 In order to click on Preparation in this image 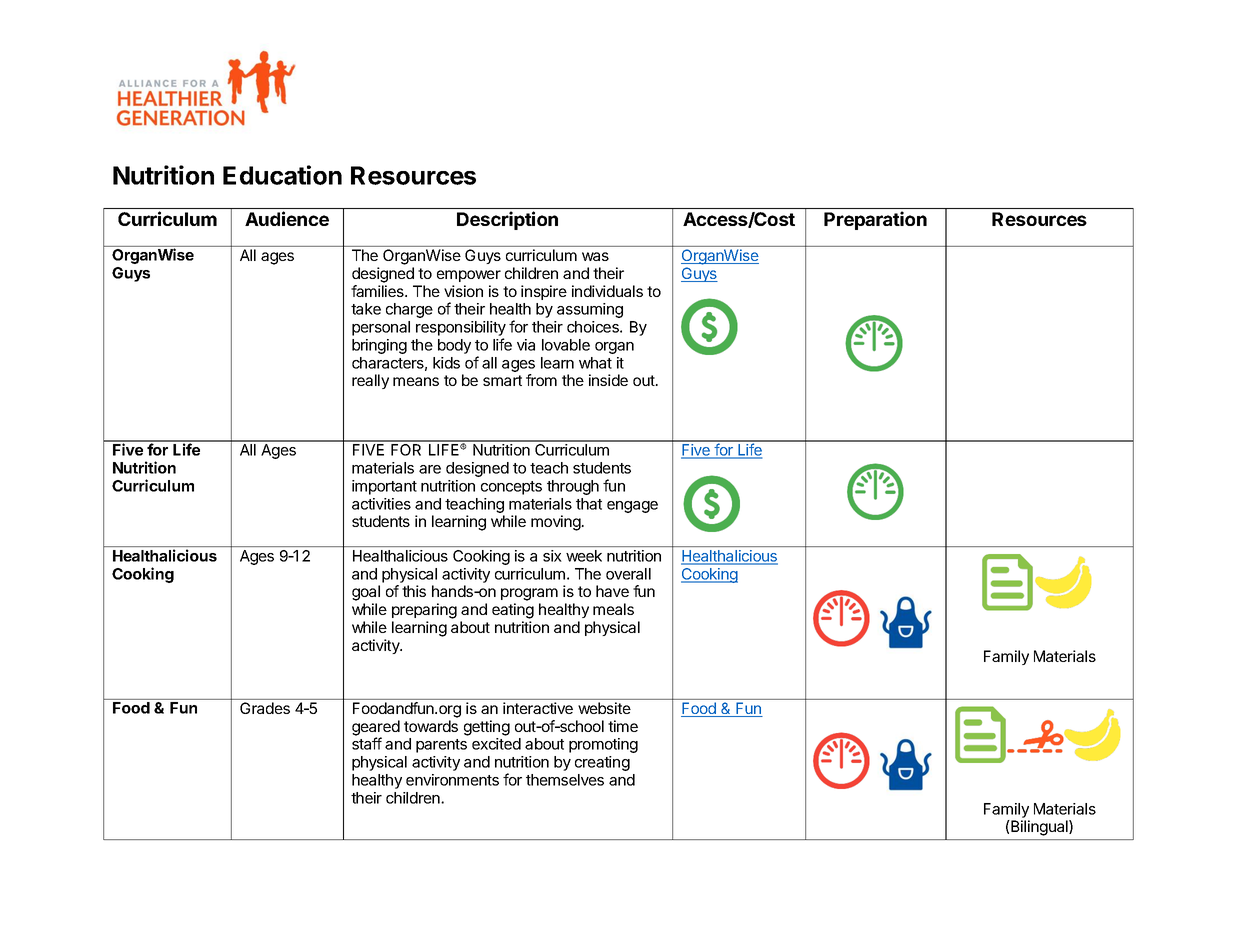, I will do `click(875, 220)`.
